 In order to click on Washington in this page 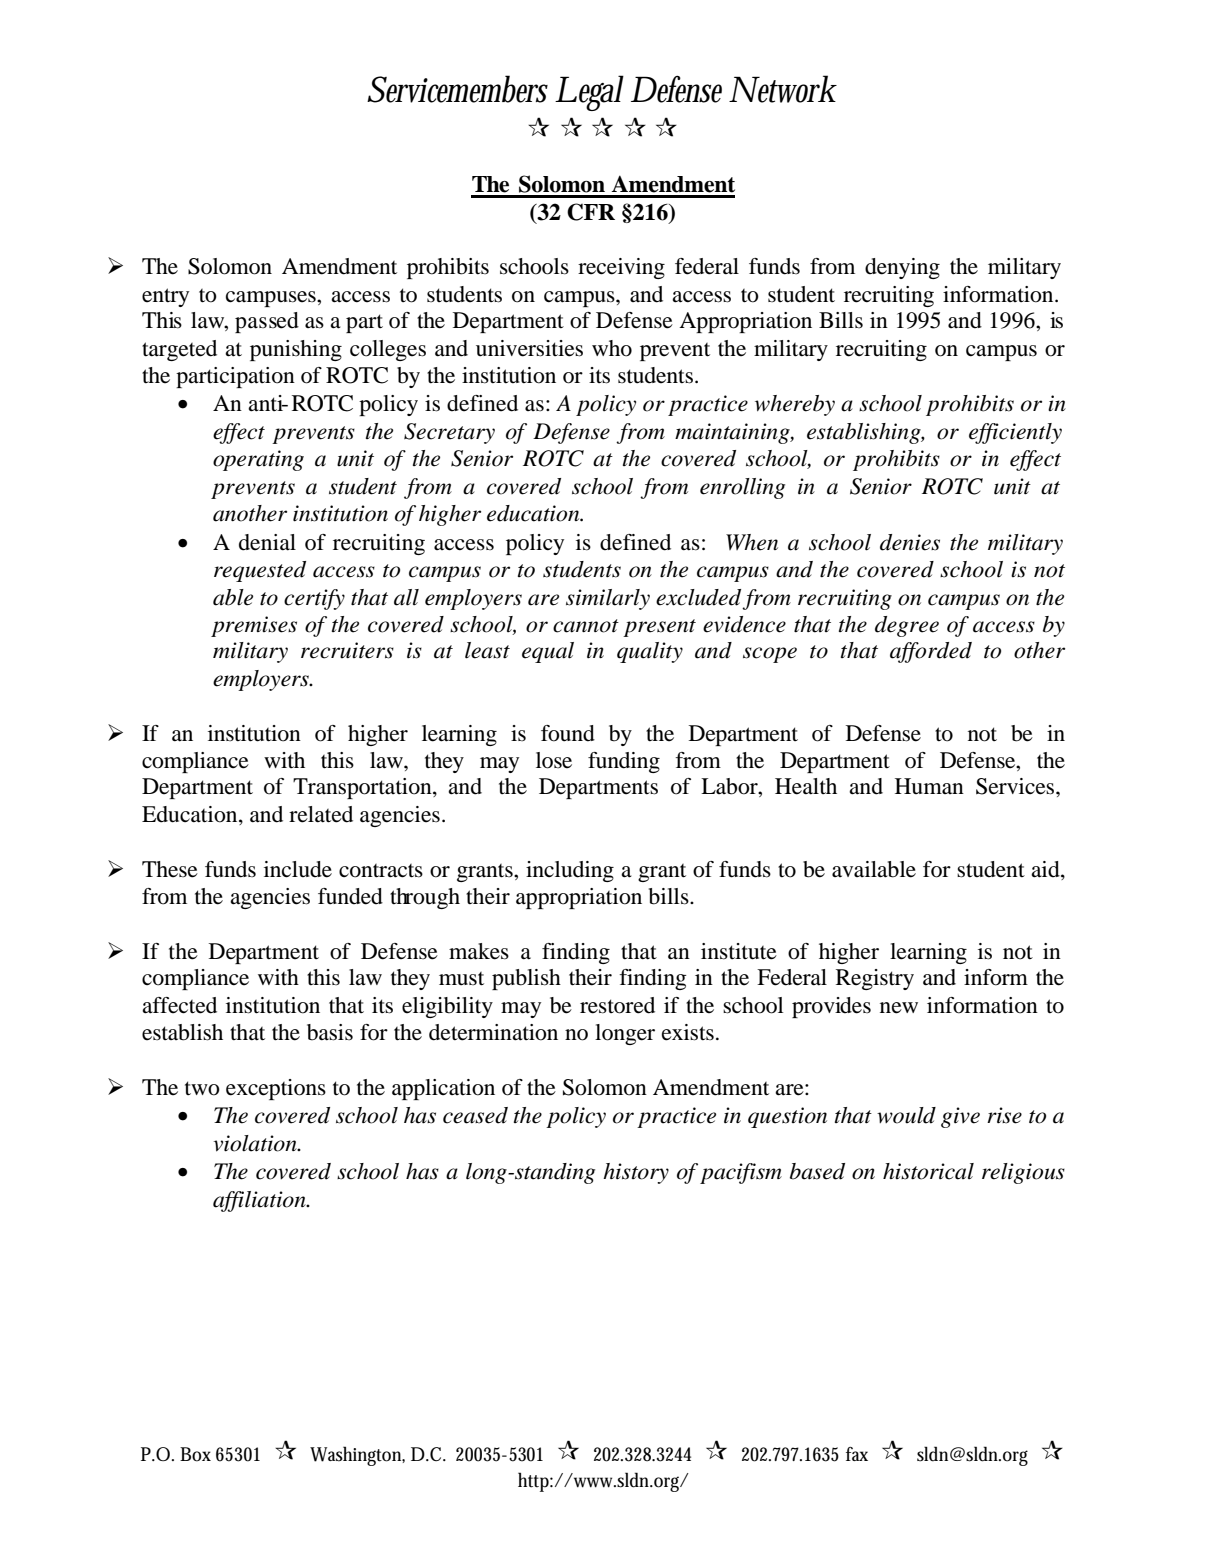, I will do `click(357, 1456)`.
